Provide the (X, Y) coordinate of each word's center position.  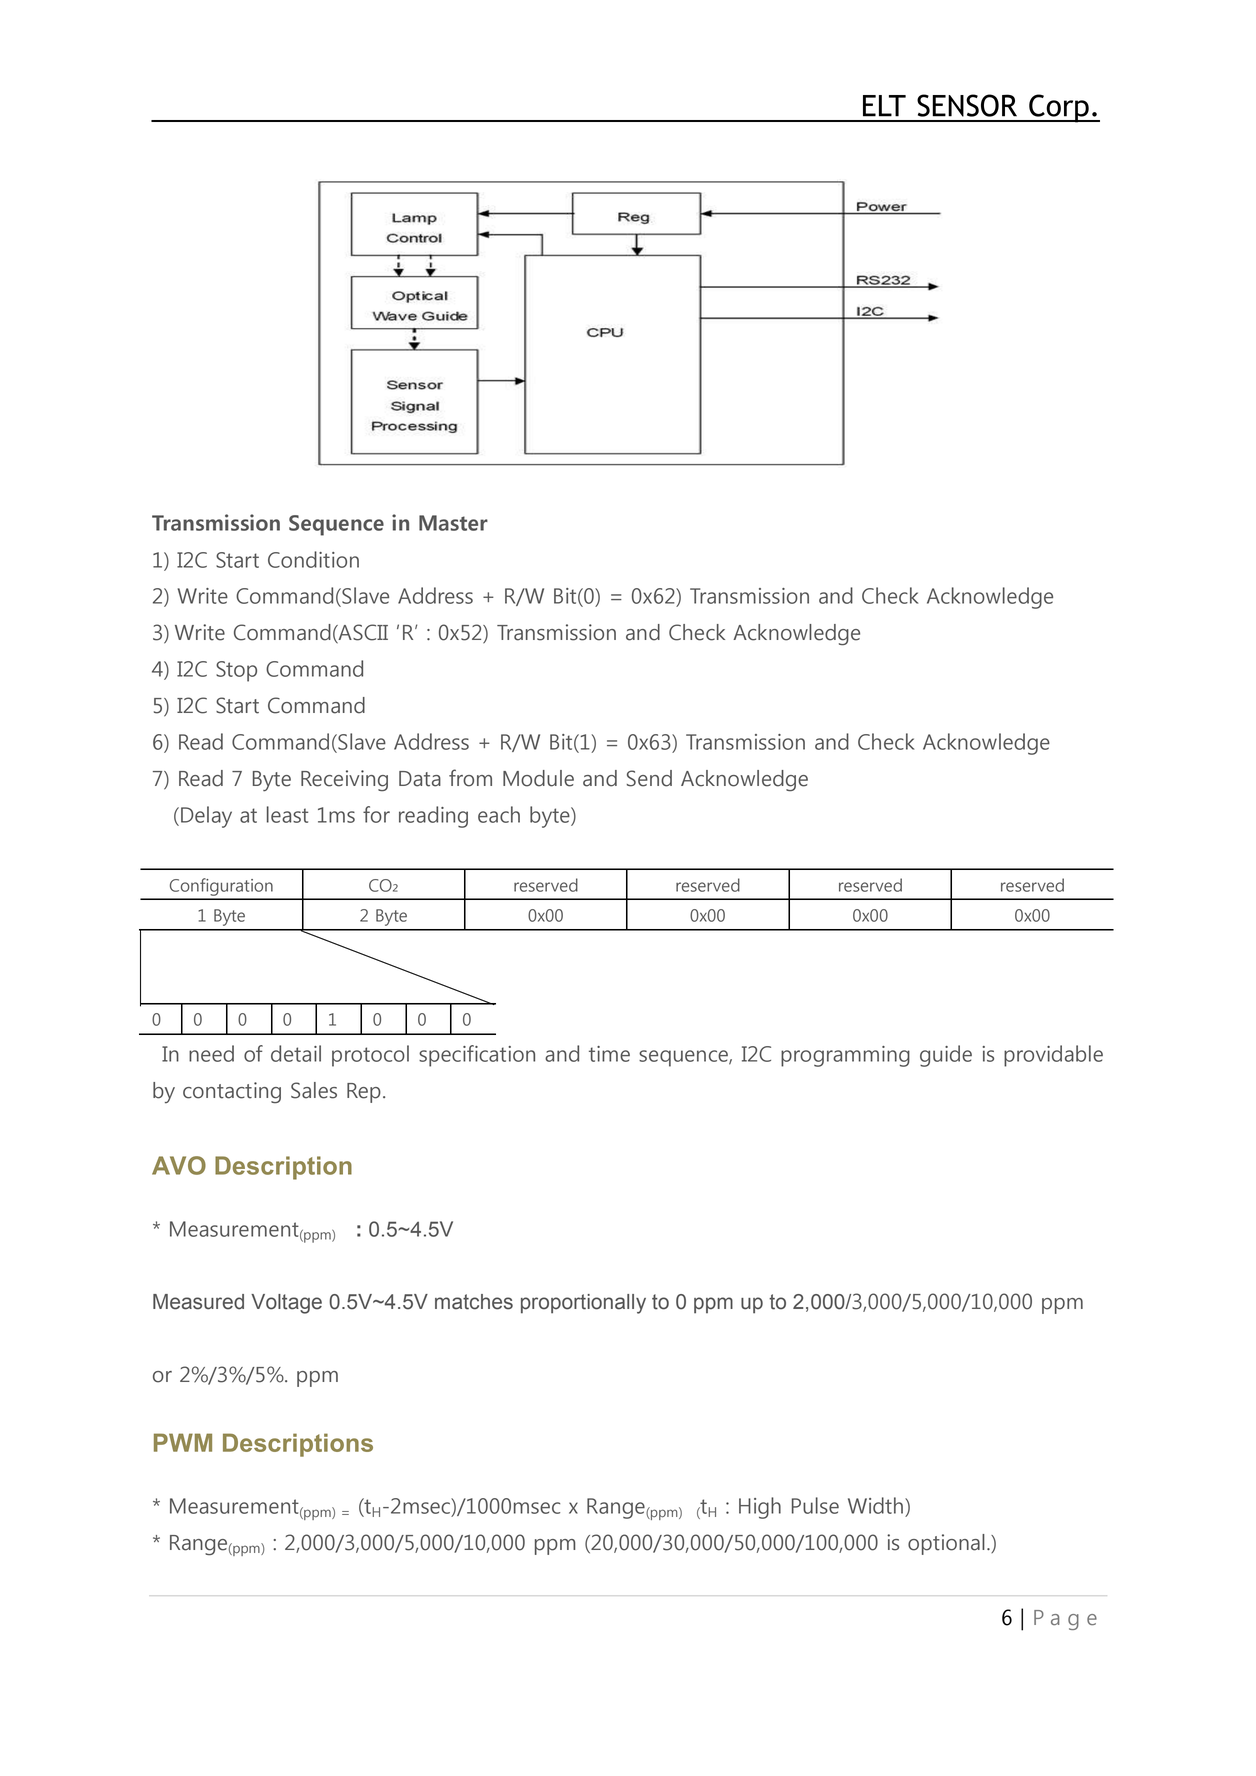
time (609, 1054)
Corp (1059, 108)
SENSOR (967, 105)
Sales (314, 1090)
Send (649, 778)
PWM (183, 1442)
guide (946, 1056)
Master (453, 523)
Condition (313, 559)
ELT (884, 106)
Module (538, 778)
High (760, 1508)
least (287, 814)
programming (845, 1056)
